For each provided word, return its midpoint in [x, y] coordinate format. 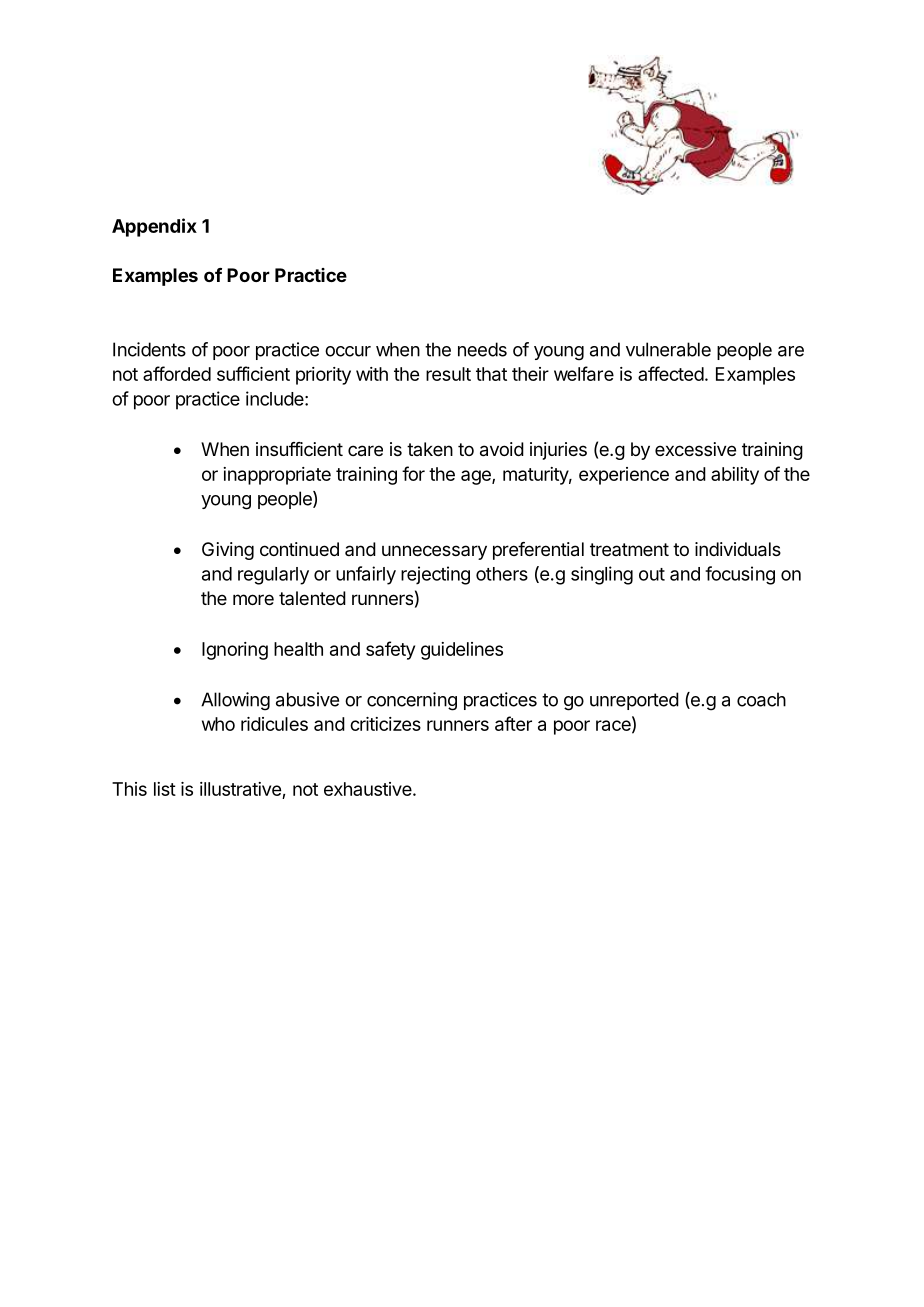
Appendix [154, 227]
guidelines [462, 651]
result [448, 374]
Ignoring [235, 651]
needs [482, 349]
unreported [634, 701]
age [477, 477]
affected [671, 373]
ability [735, 476]
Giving [228, 551]
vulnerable [668, 349]
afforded [177, 373]
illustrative [240, 789]
